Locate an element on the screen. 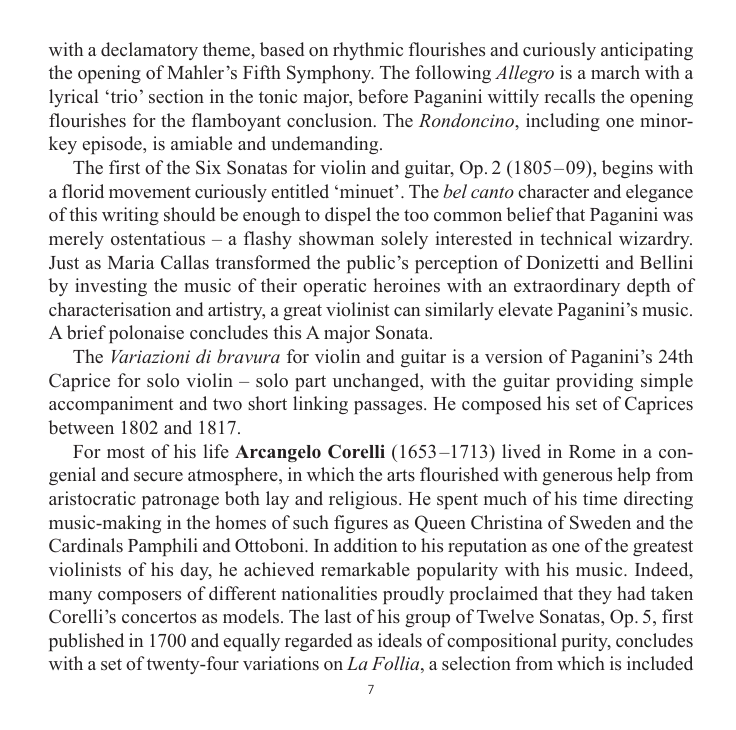 The height and width of the screenshot is (730, 736). trio is located at coordinates (122, 96).
